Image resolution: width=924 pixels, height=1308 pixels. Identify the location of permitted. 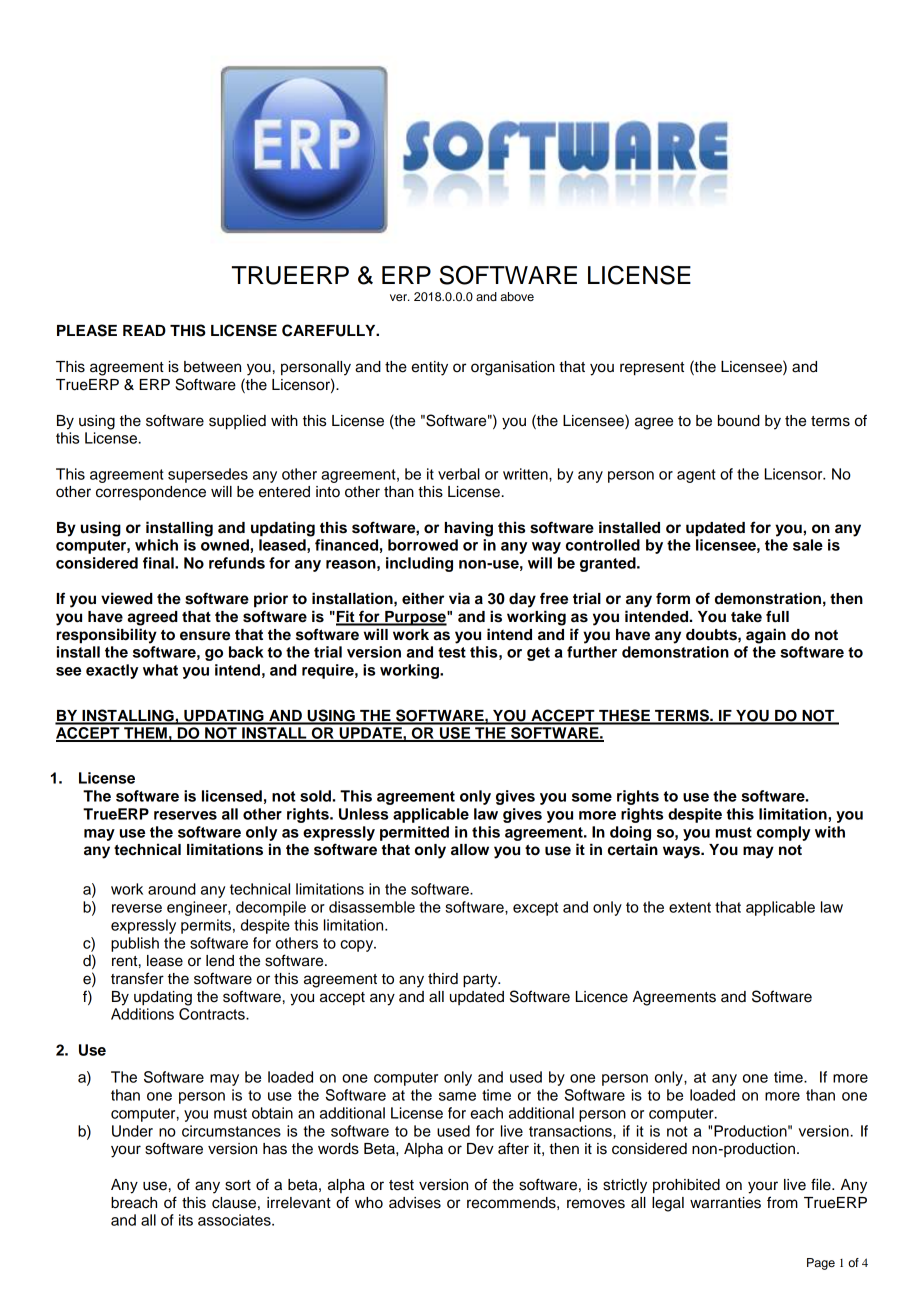
(414, 833).
